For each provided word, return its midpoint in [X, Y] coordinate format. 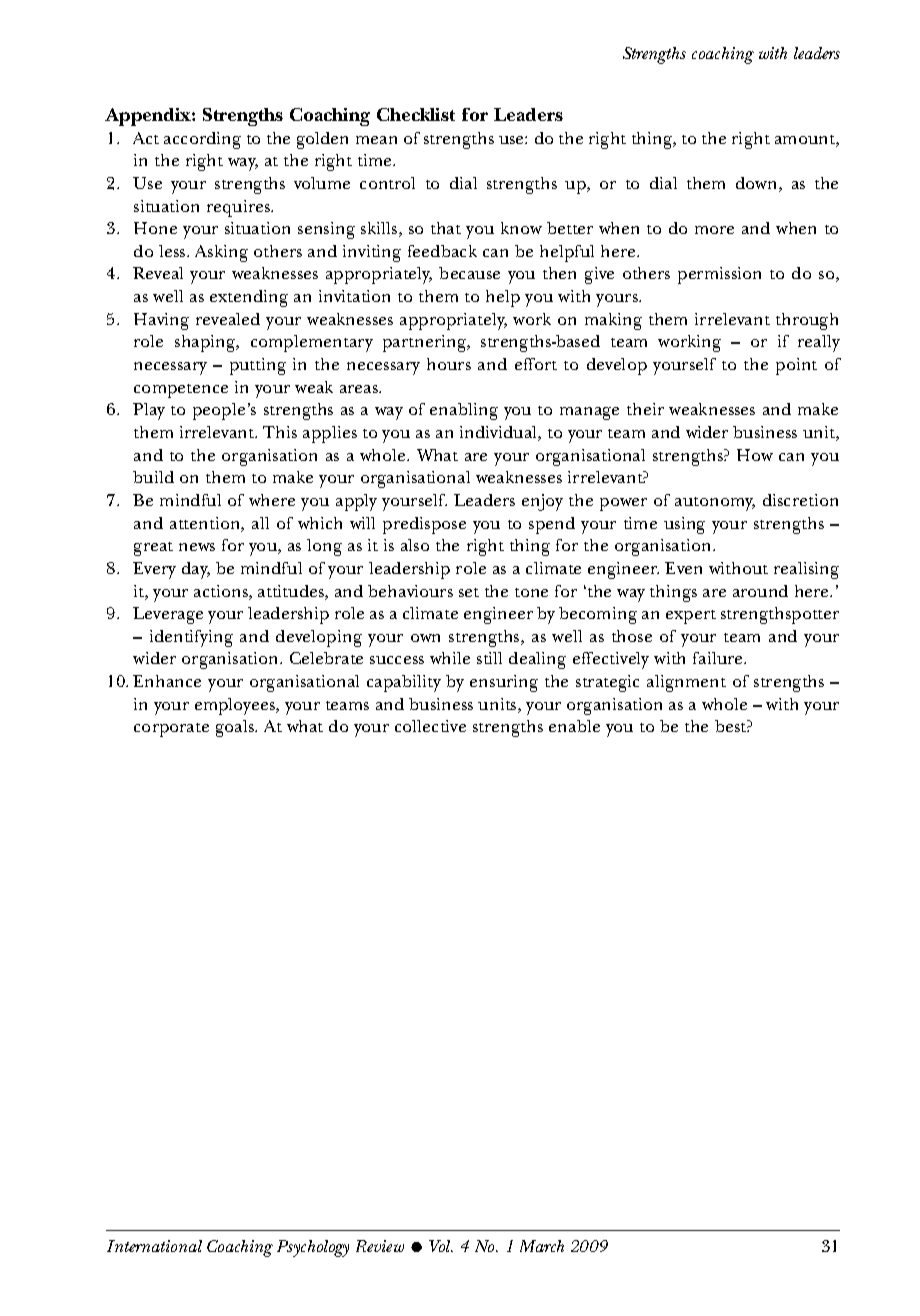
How [755, 455]
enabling [464, 411]
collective [430, 726]
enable [574, 726]
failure [719, 658]
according [202, 140]
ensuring [504, 683]
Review [380, 1246]
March [542, 1246]
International [154, 1246]
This [280, 432]
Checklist [416, 114]
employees [236, 706]
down [758, 184]
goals [236, 728]
